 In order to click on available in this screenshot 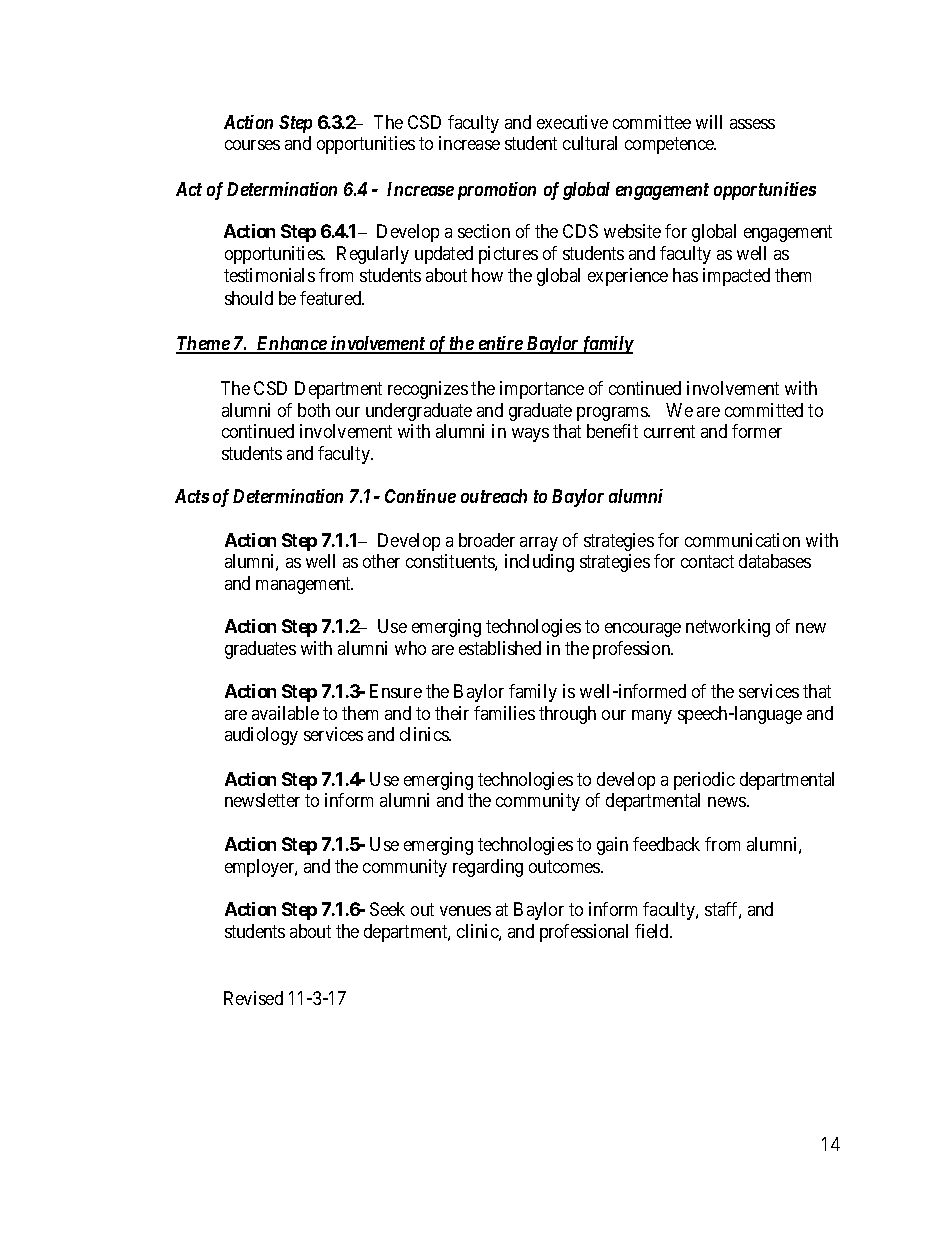, I will do `click(285, 713)`.
